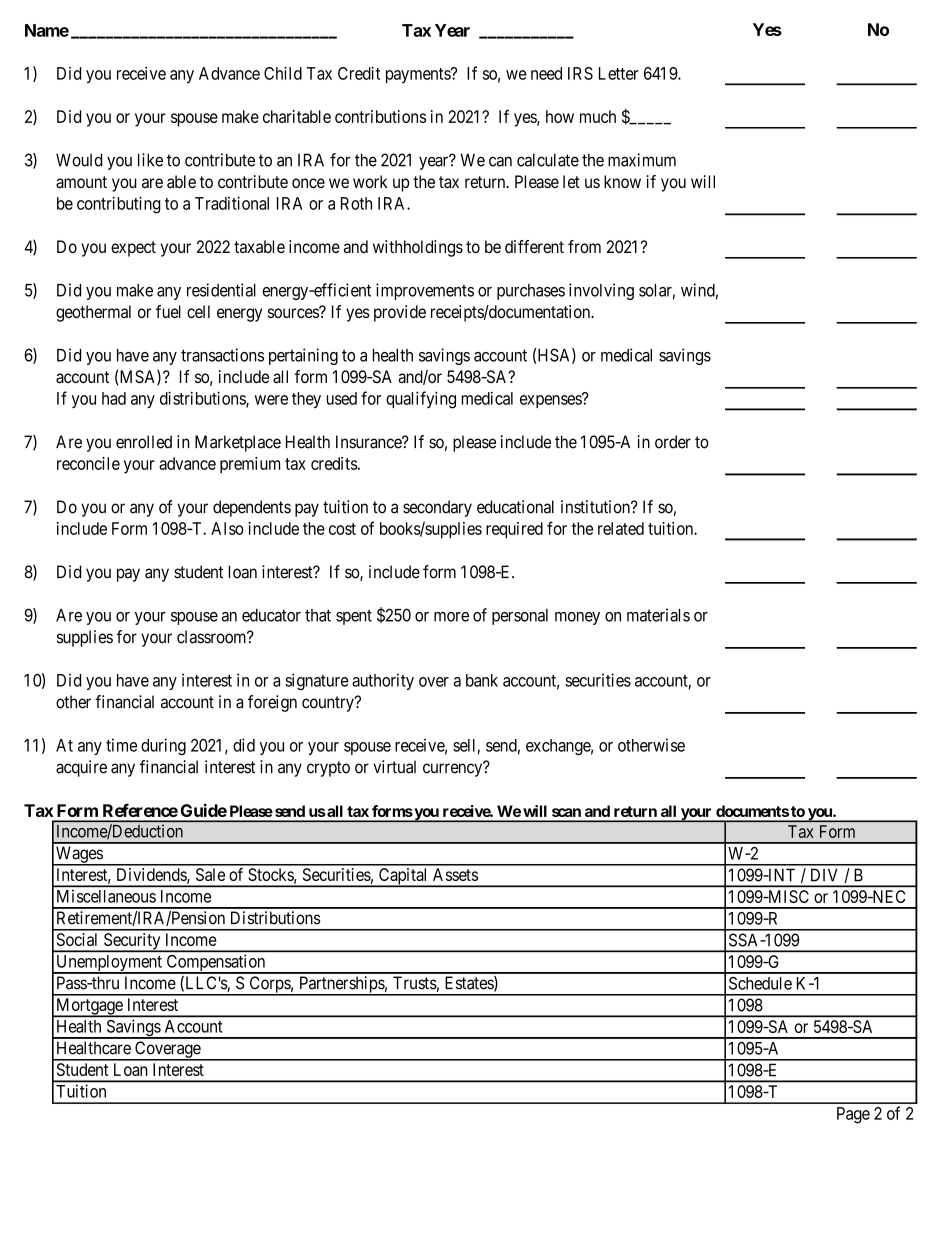 The image size is (952, 1233). Describe the element at coordinates (673, 442) in the image. I see `order` at that location.
